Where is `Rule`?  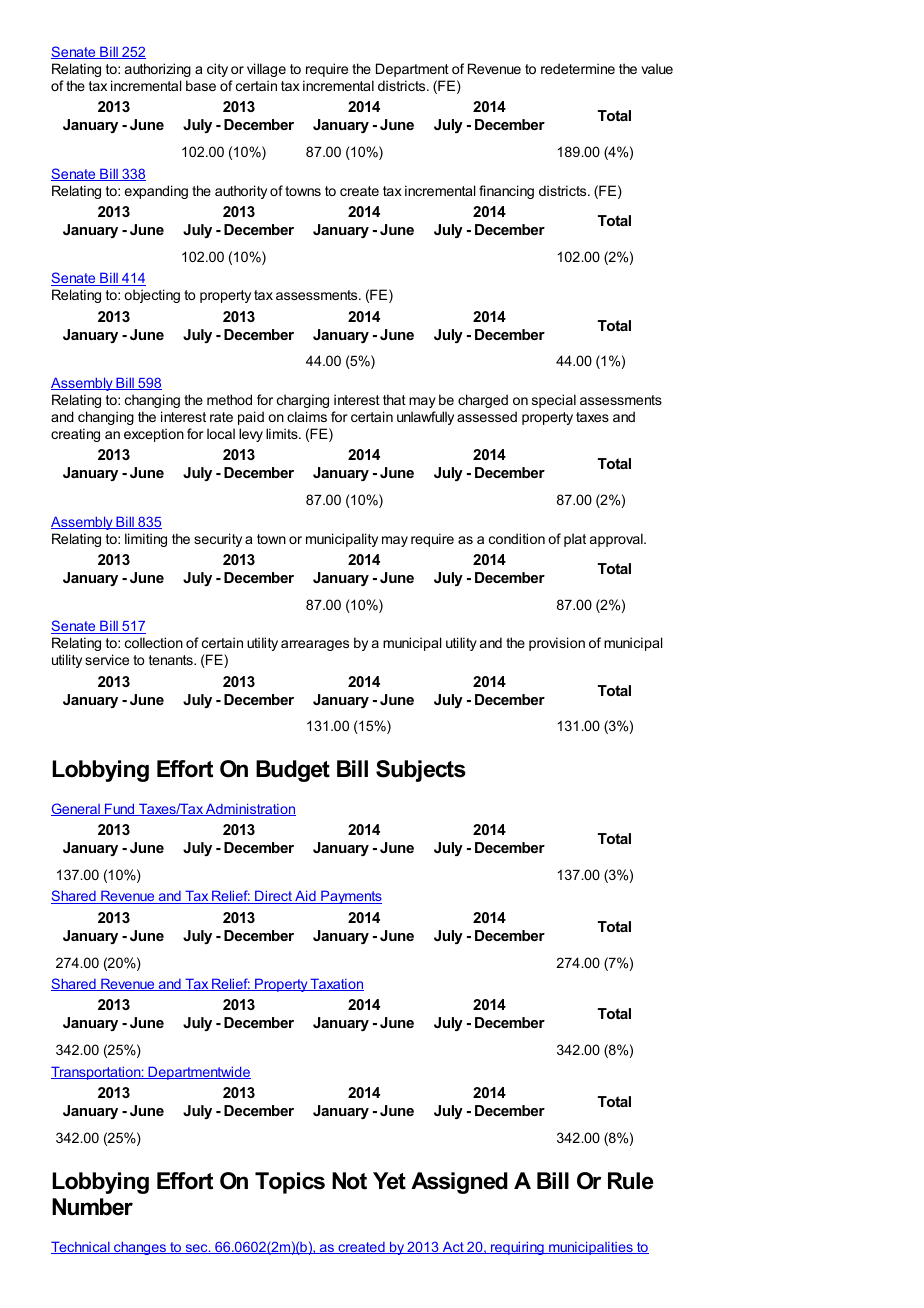 Rule is located at coordinates (631, 1181).
